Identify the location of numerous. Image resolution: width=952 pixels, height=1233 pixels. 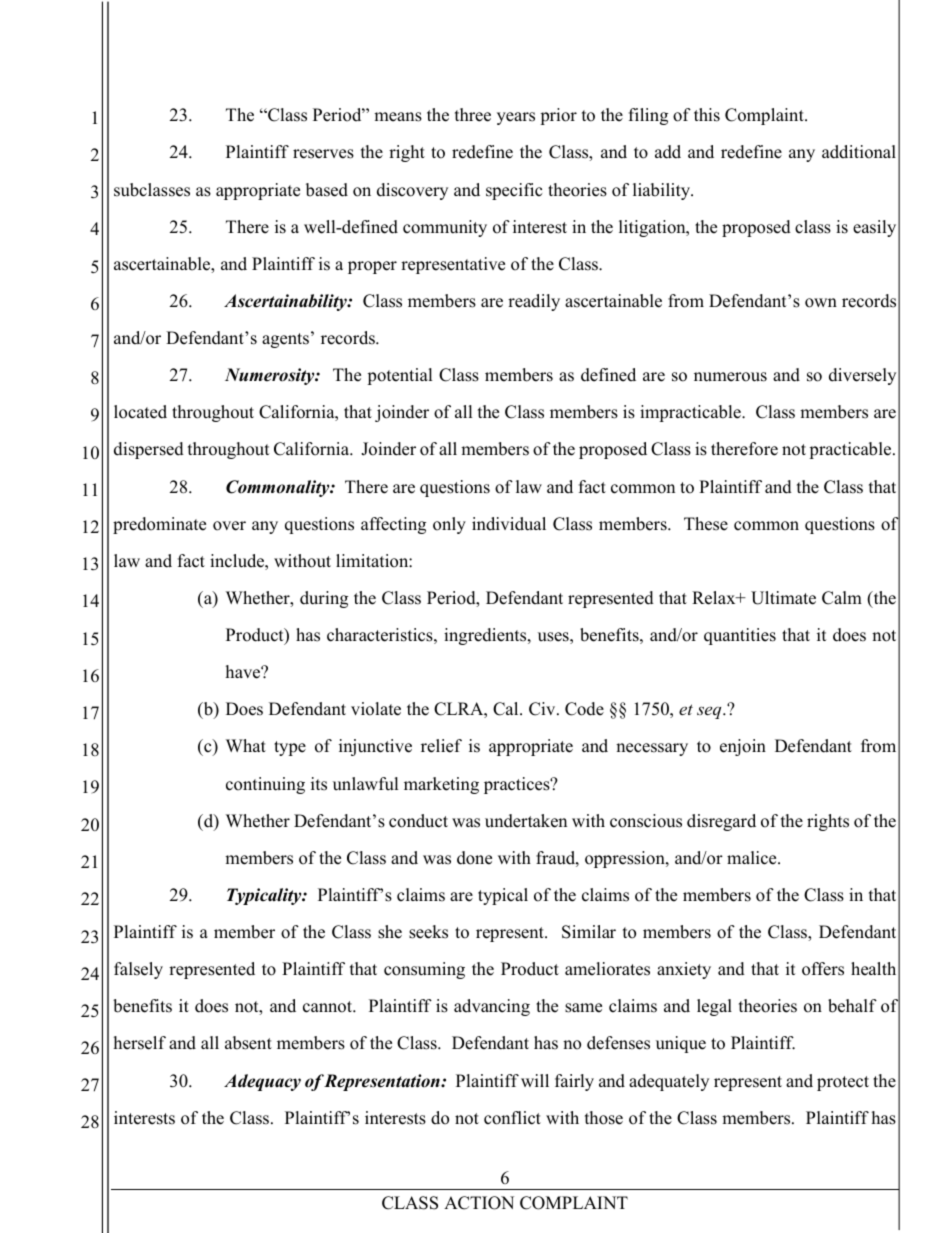
(730, 377).
